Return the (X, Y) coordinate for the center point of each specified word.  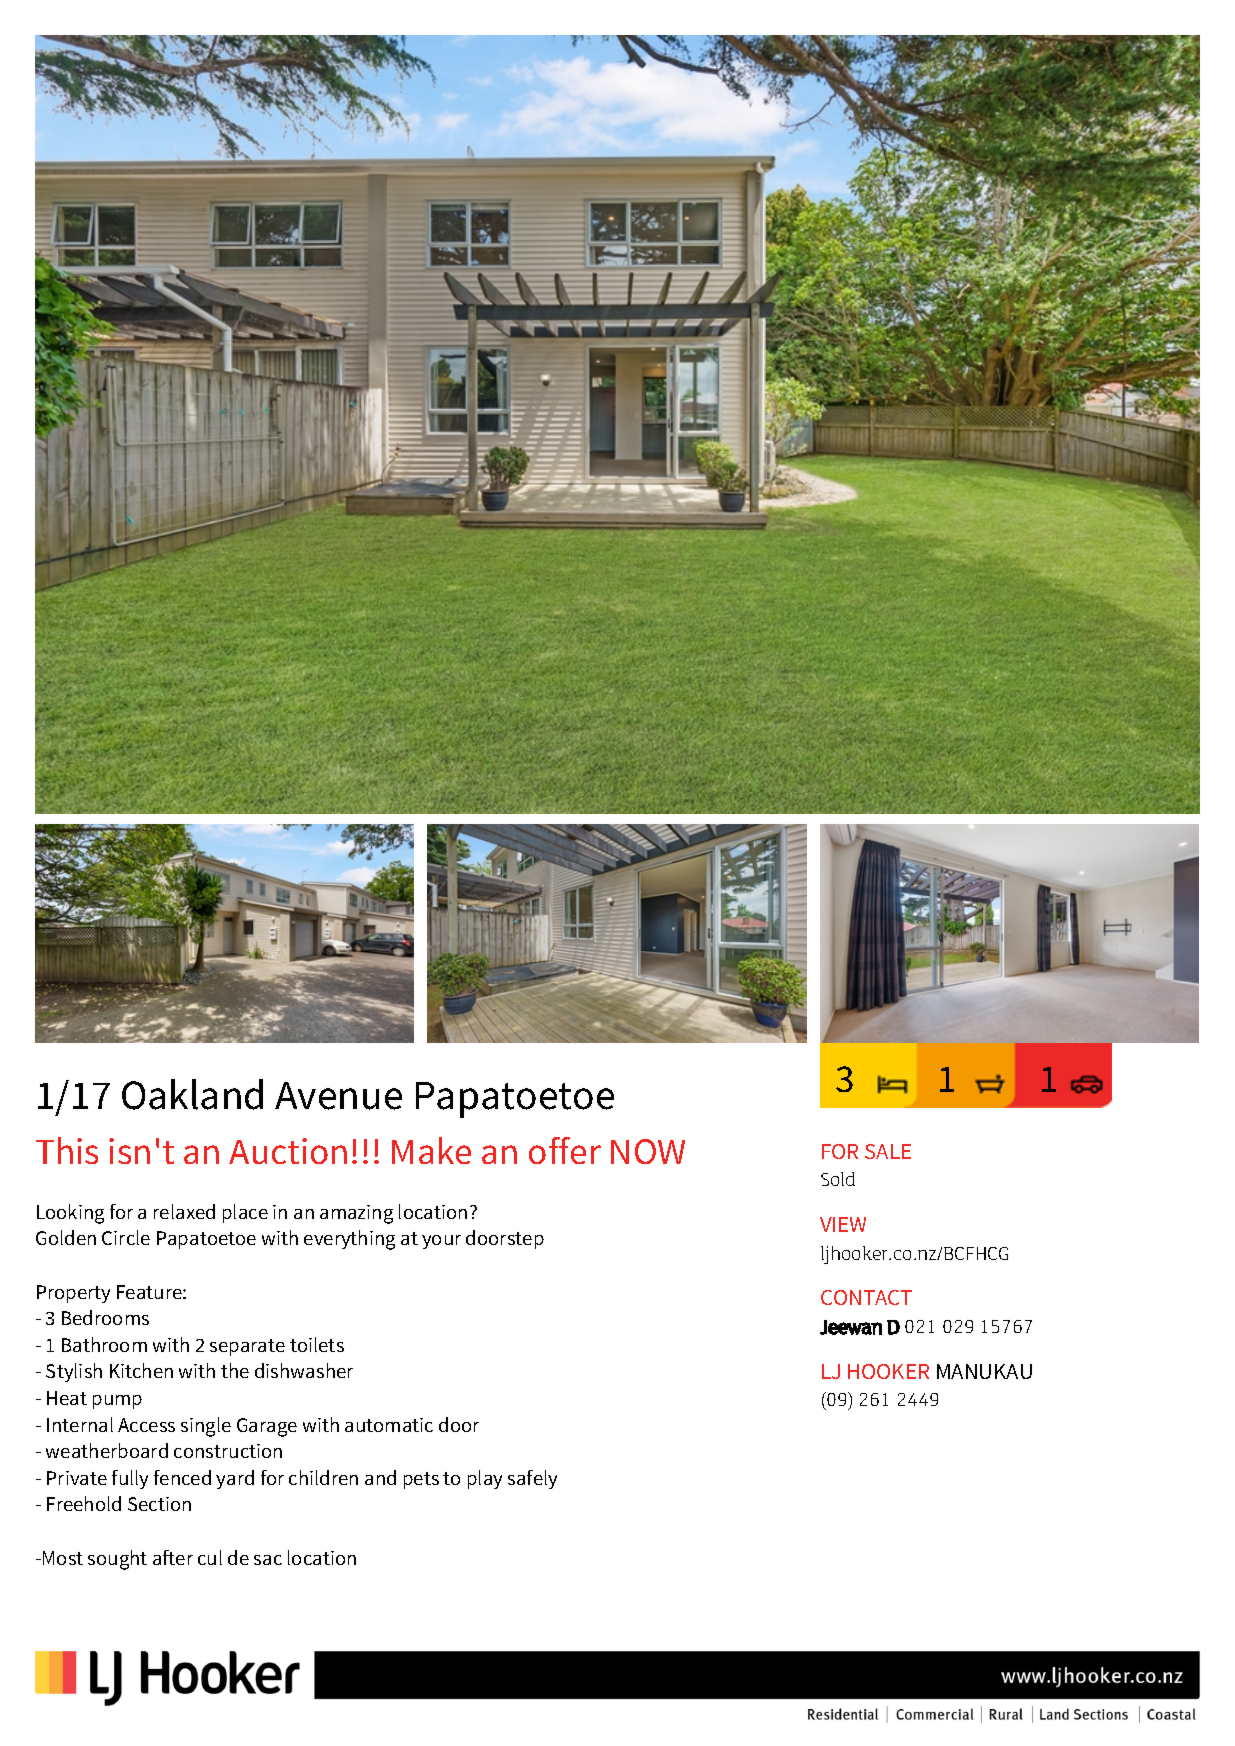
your (441, 1242)
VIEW (843, 1224)
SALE (888, 1151)
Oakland (192, 1094)
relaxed (184, 1211)
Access (146, 1425)
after (173, 1557)
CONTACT (866, 1297)
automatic (389, 1425)
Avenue (338, 1096)
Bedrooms (105, 1317)
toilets (317, 1344)
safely (532, 1479)
